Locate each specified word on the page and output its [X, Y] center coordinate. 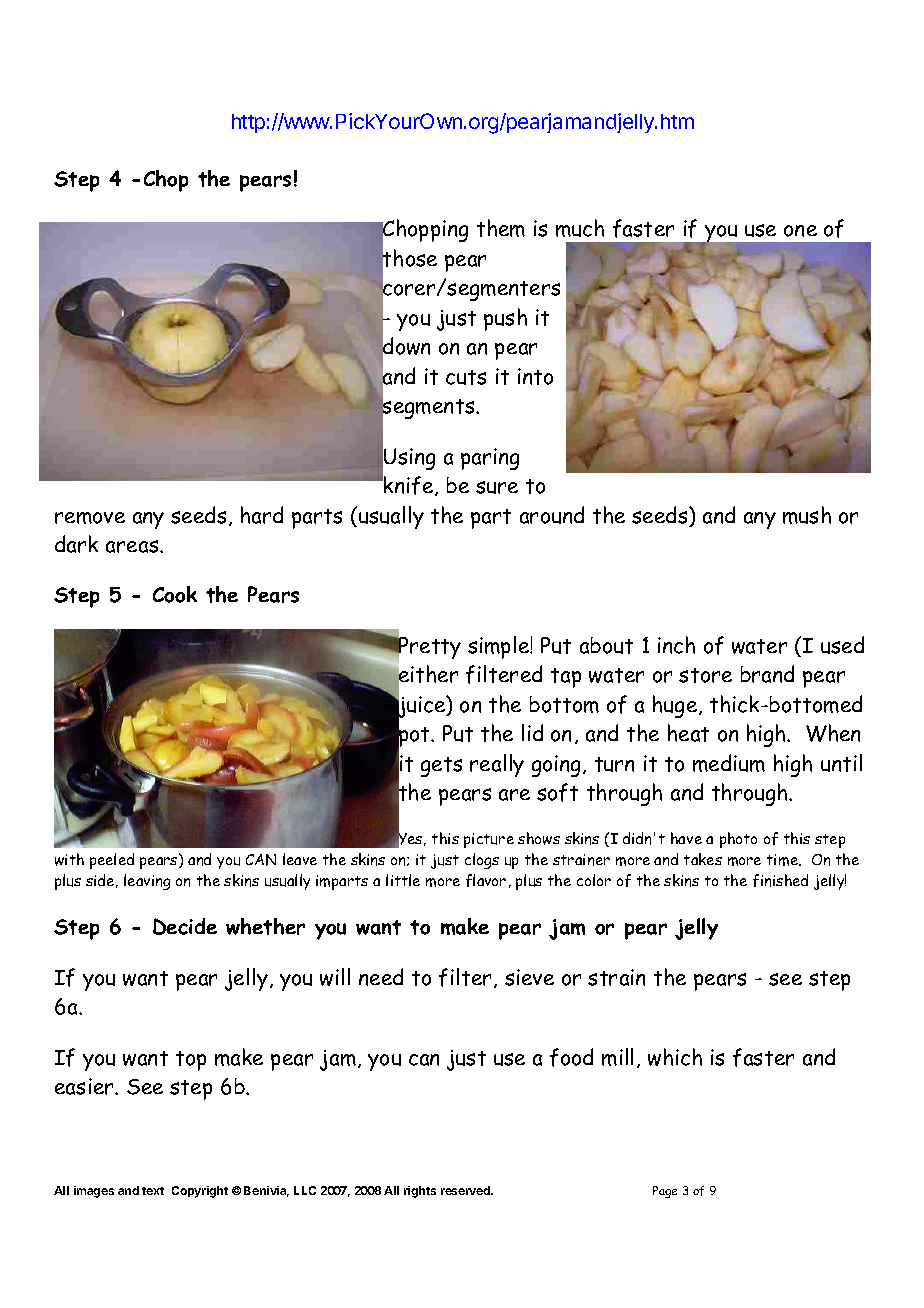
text [153, 1191]
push [505, 319]
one [800, 231]
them [501, 228]
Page [665, 1192]
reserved [466, 1190]
